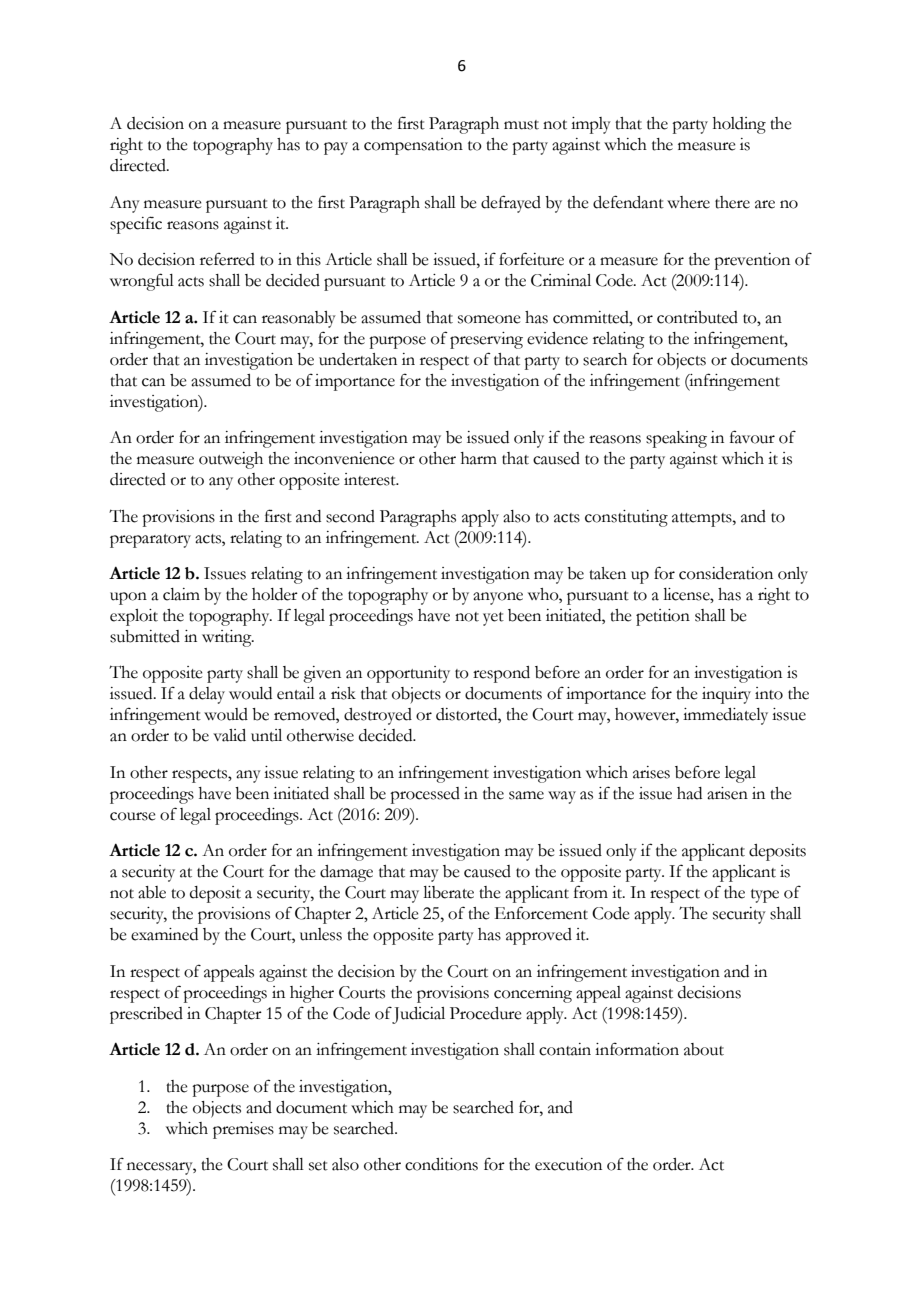 This page has height=1308, width=924. I want to click on outweigh, so click(231, 460).
